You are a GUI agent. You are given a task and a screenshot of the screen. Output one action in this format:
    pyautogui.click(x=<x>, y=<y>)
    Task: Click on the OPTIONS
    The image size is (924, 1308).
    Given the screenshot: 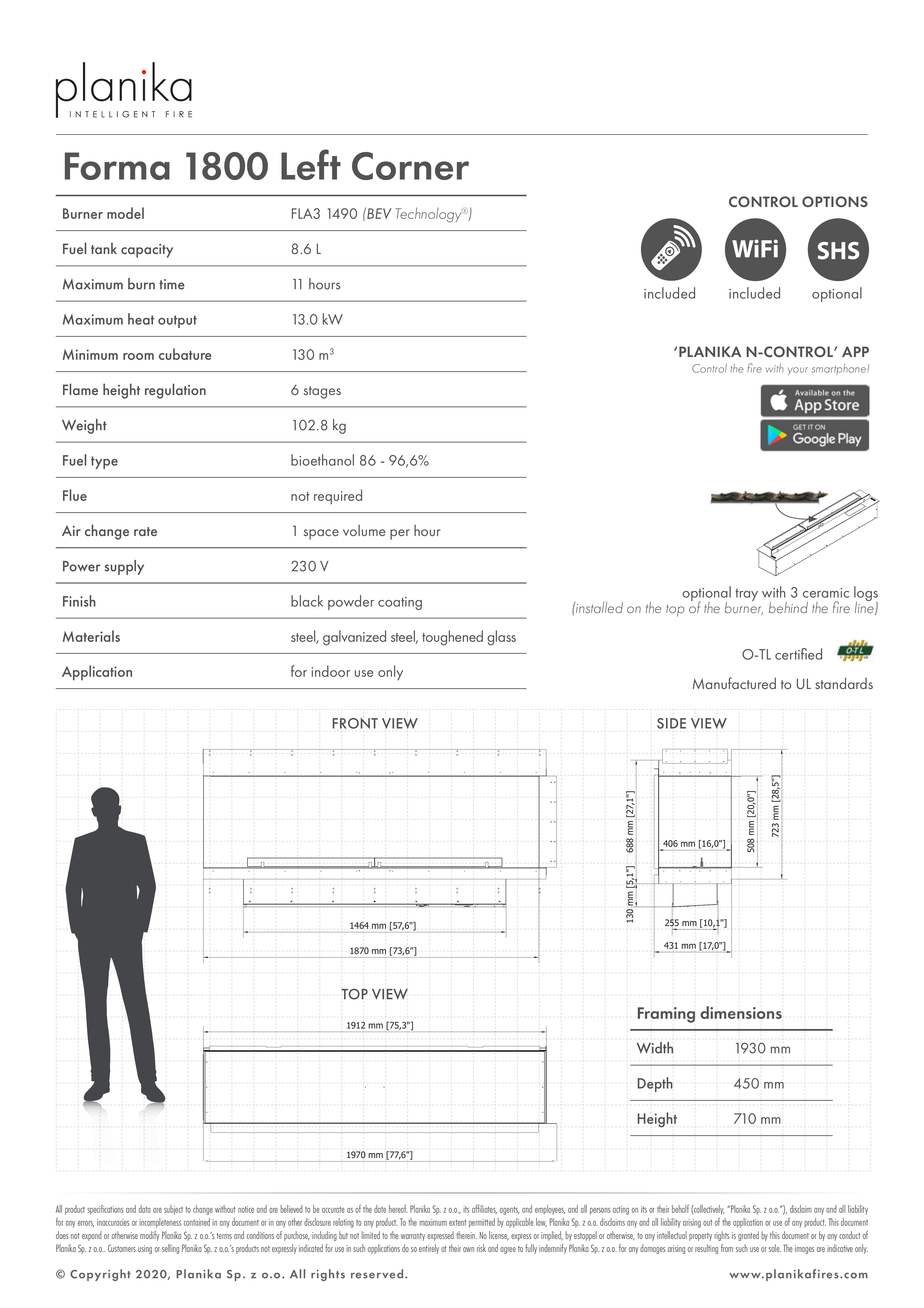 What is the action you would take?
    pyautogui.click(x=835, y=201)
